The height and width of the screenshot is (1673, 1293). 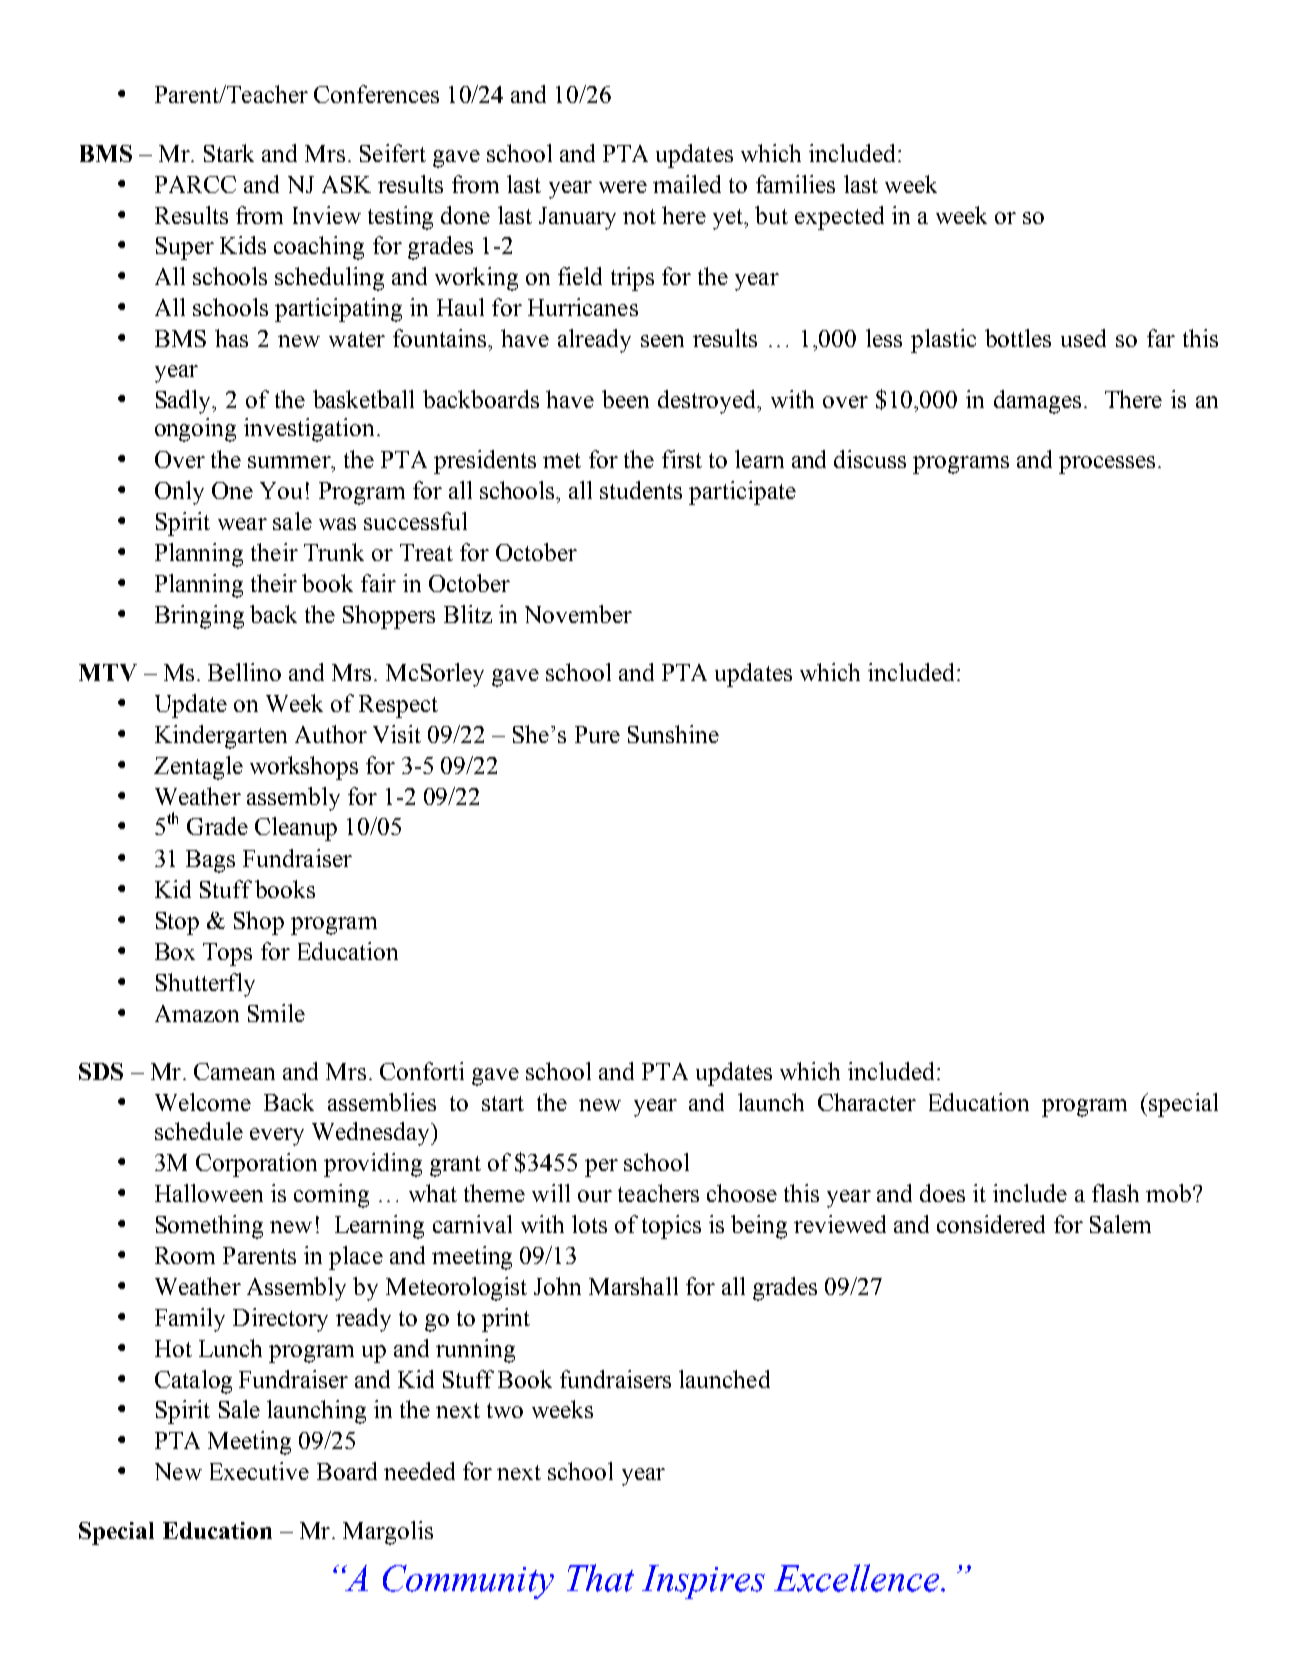 I want to click on were, so click(x=623, y=187).
